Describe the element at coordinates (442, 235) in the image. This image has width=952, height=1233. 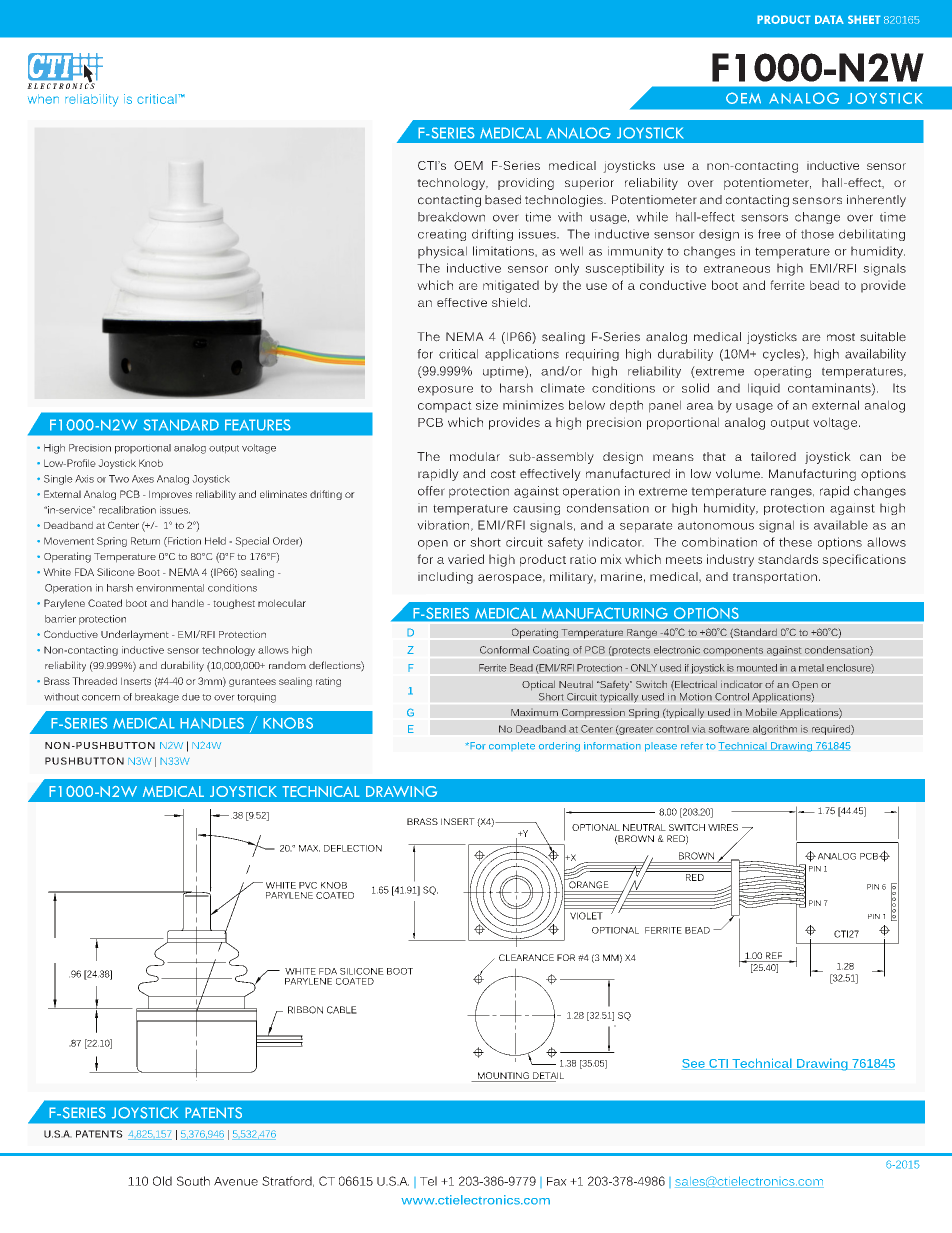
I see `creating` at that location.
